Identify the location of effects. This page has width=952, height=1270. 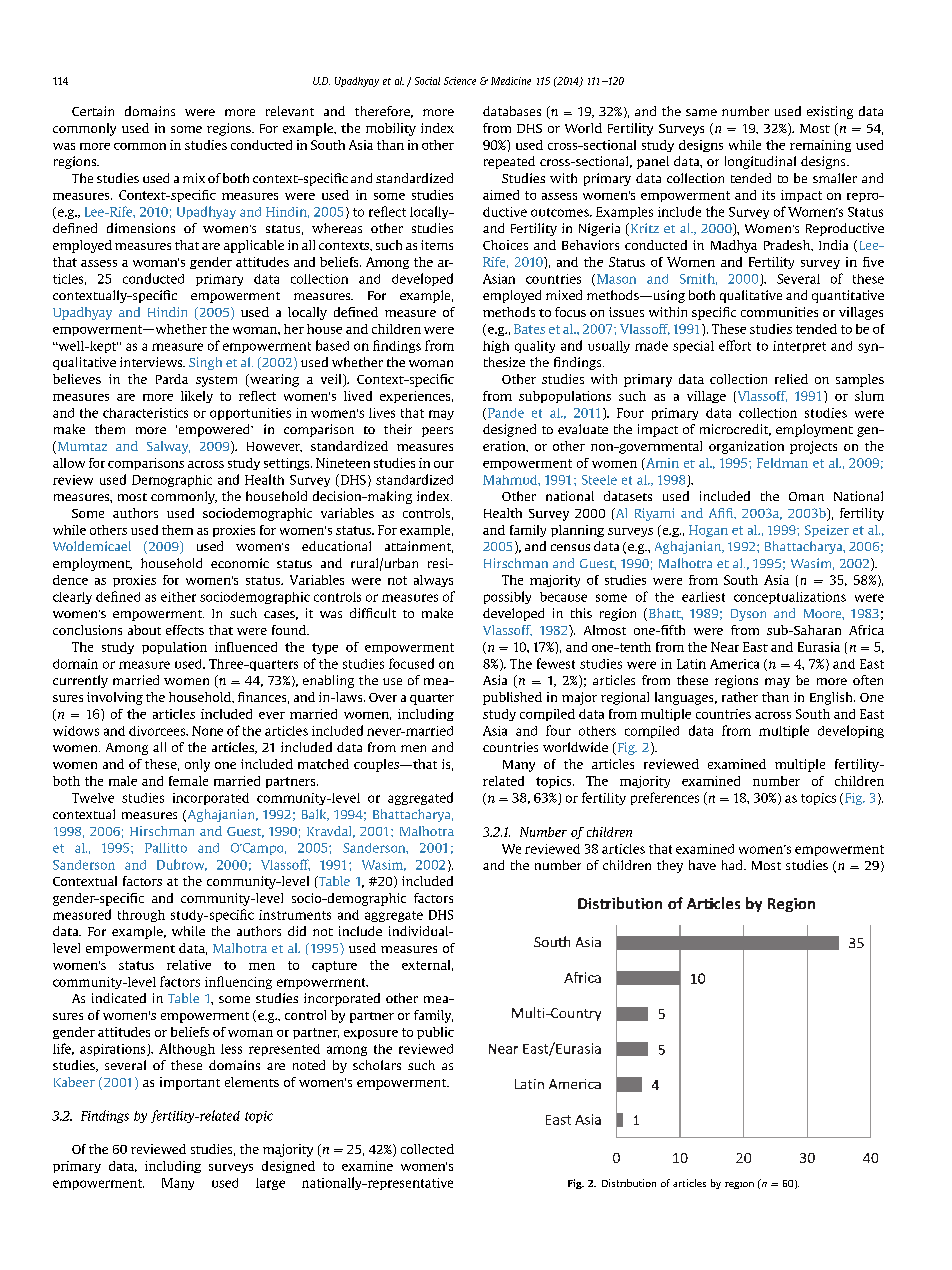
(185, 630).
